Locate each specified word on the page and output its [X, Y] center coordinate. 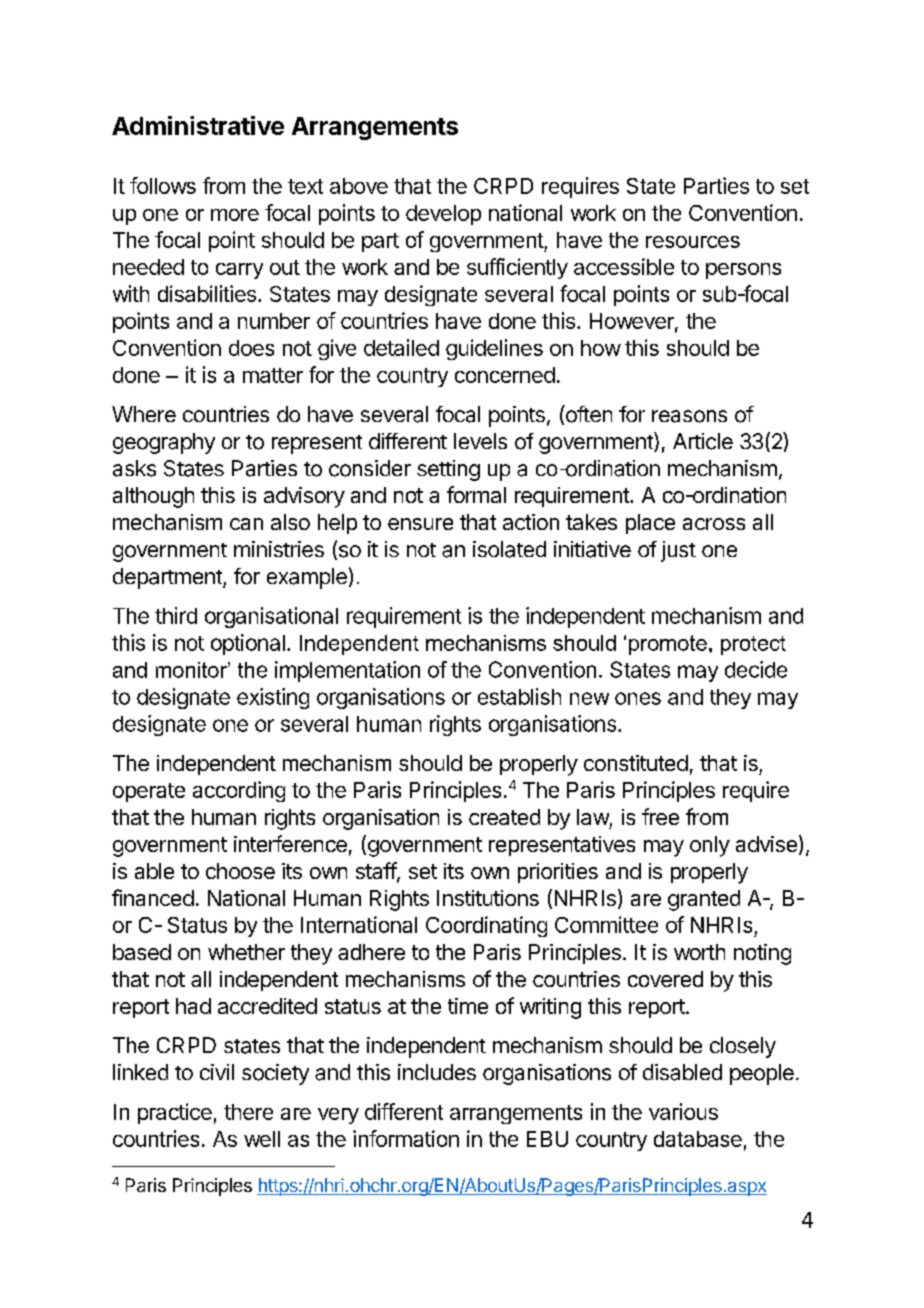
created [504, 817]
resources [693, 242]
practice [175, 1113]
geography [164, 443]
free [660, 816]
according [239, 791]
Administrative [198, 125]
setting [448, 470]
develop [443, 215]
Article [703, 441]
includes [437, 1072]
